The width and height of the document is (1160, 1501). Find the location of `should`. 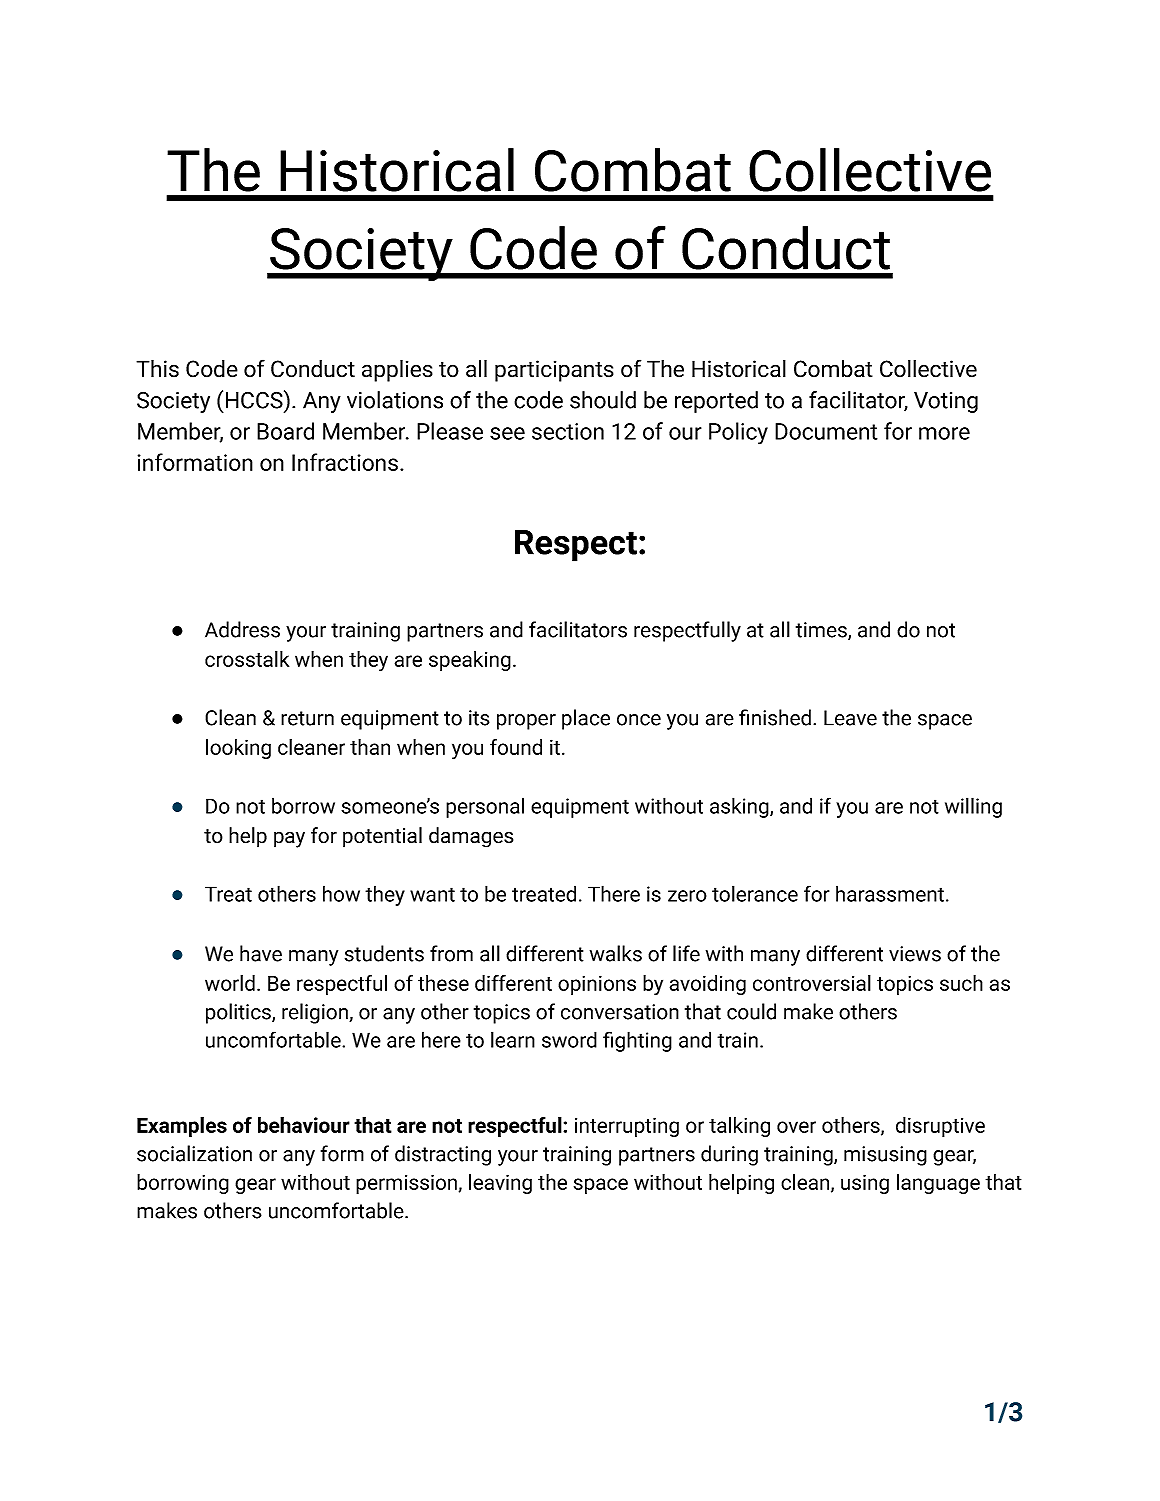

should is located at coordinates (603, 400).
